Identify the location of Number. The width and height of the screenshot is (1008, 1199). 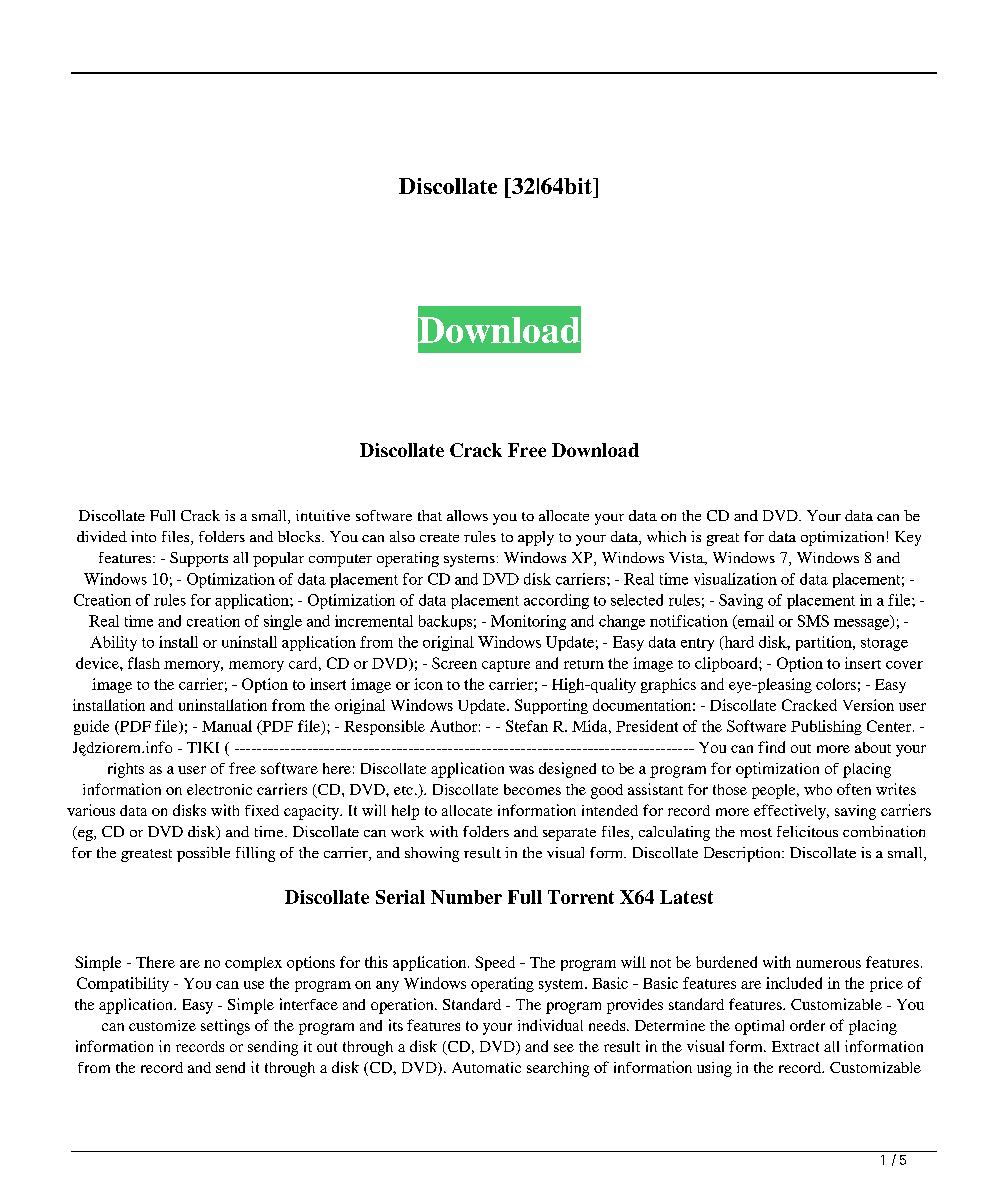
(466, 897).
